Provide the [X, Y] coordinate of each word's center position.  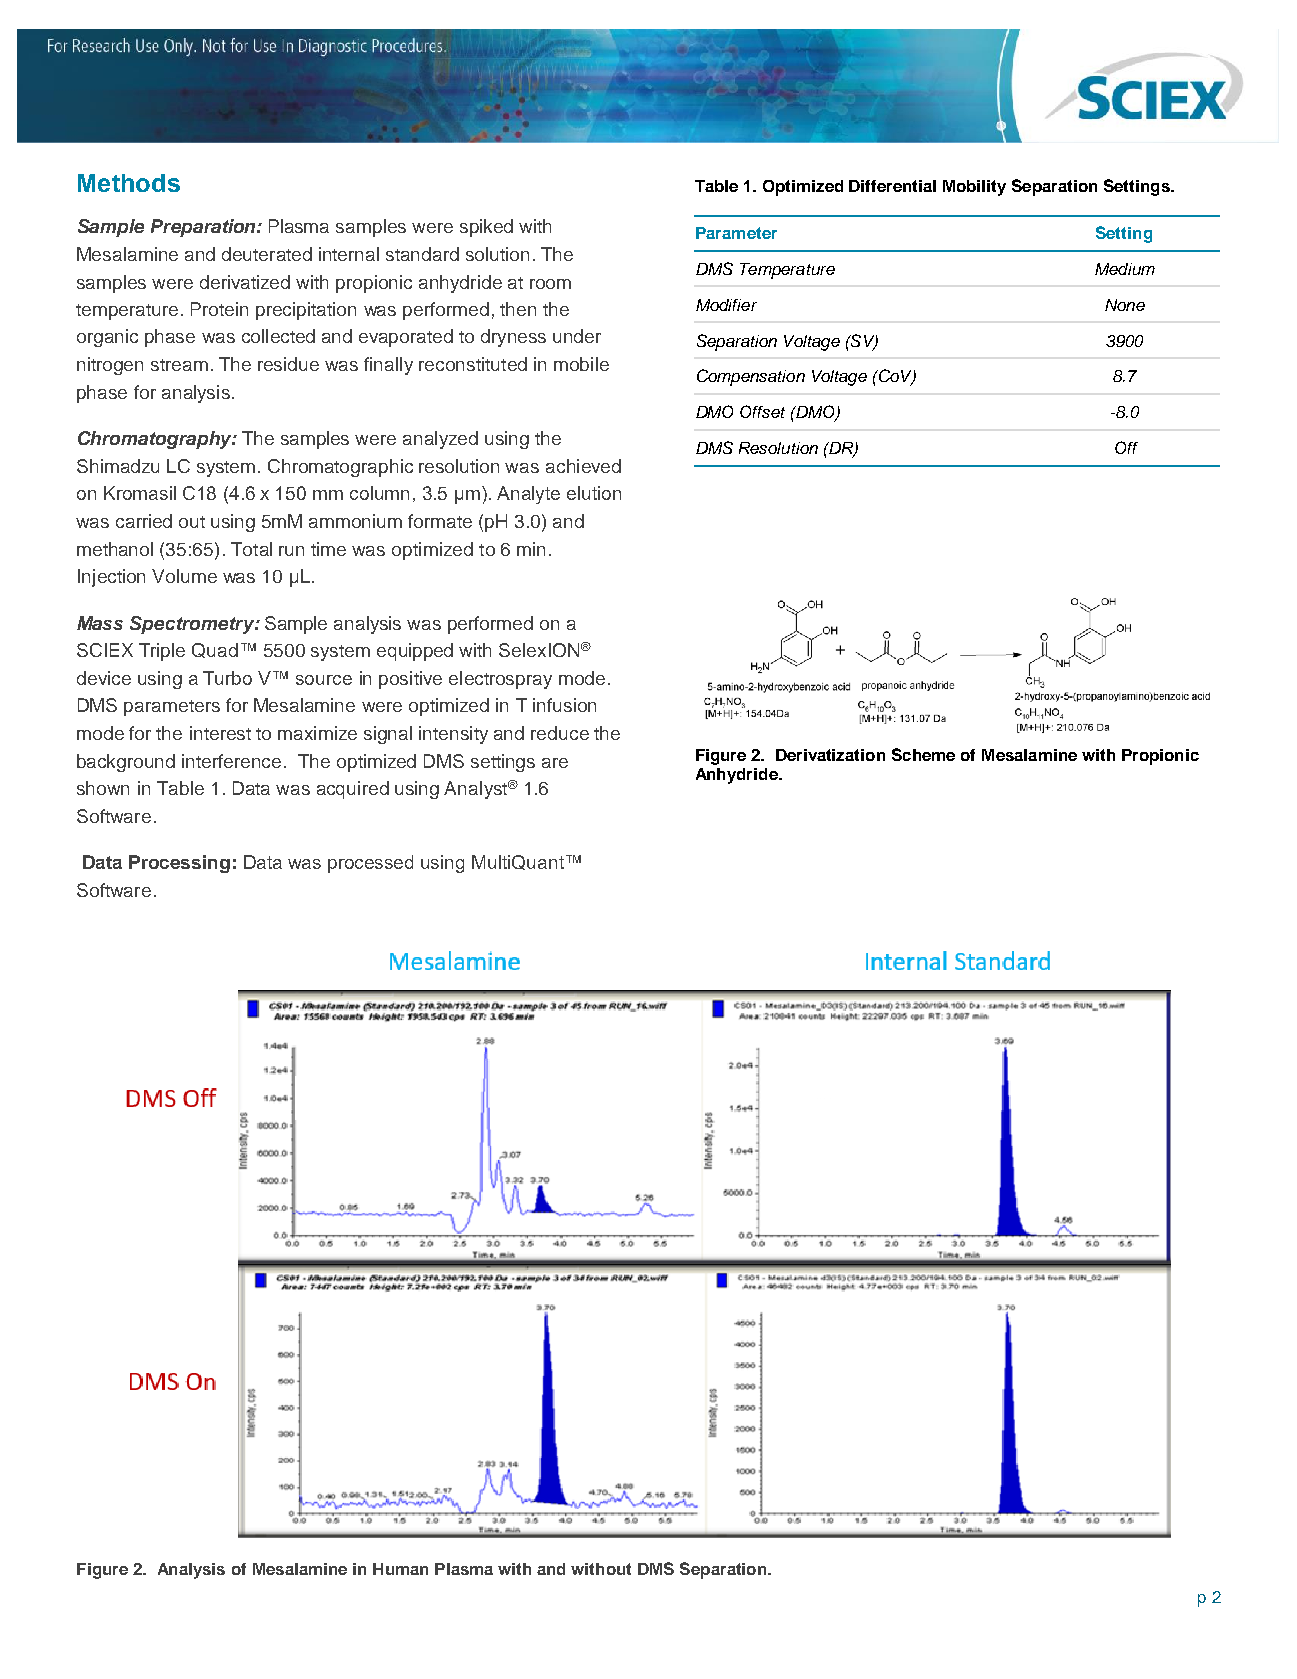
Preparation [204, 228]
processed [370, 864]
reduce [560, 733]
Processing [179, 864]
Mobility [974, 188]
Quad [215, 650]
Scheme [923, 754]
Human [400, 1569]
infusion [564, 705]
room [550, 284]
